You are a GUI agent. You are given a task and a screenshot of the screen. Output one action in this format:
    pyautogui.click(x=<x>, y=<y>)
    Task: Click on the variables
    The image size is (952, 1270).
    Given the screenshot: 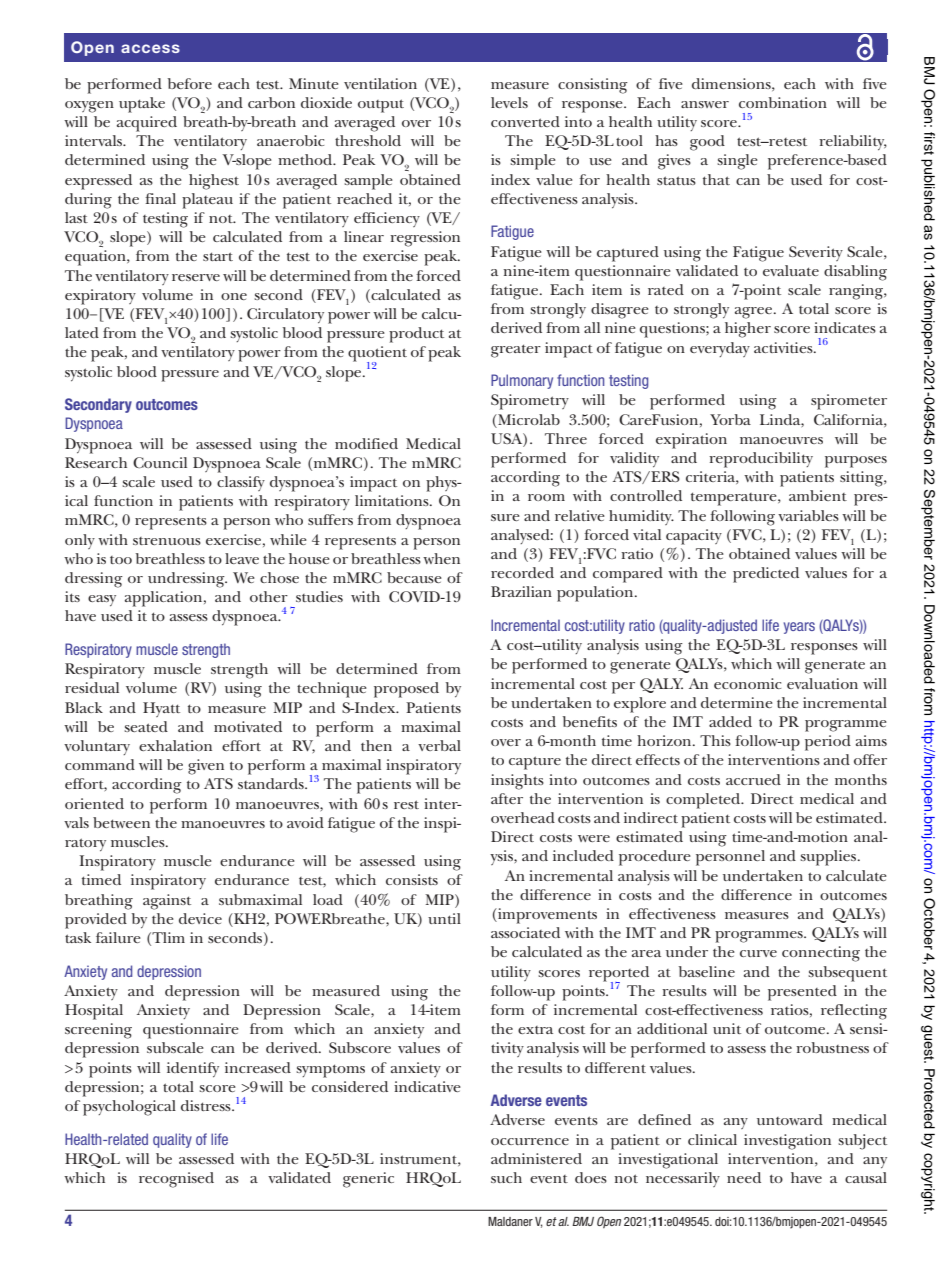 What is the action you would take?
    pyautogui.click(x=808, y=515)
